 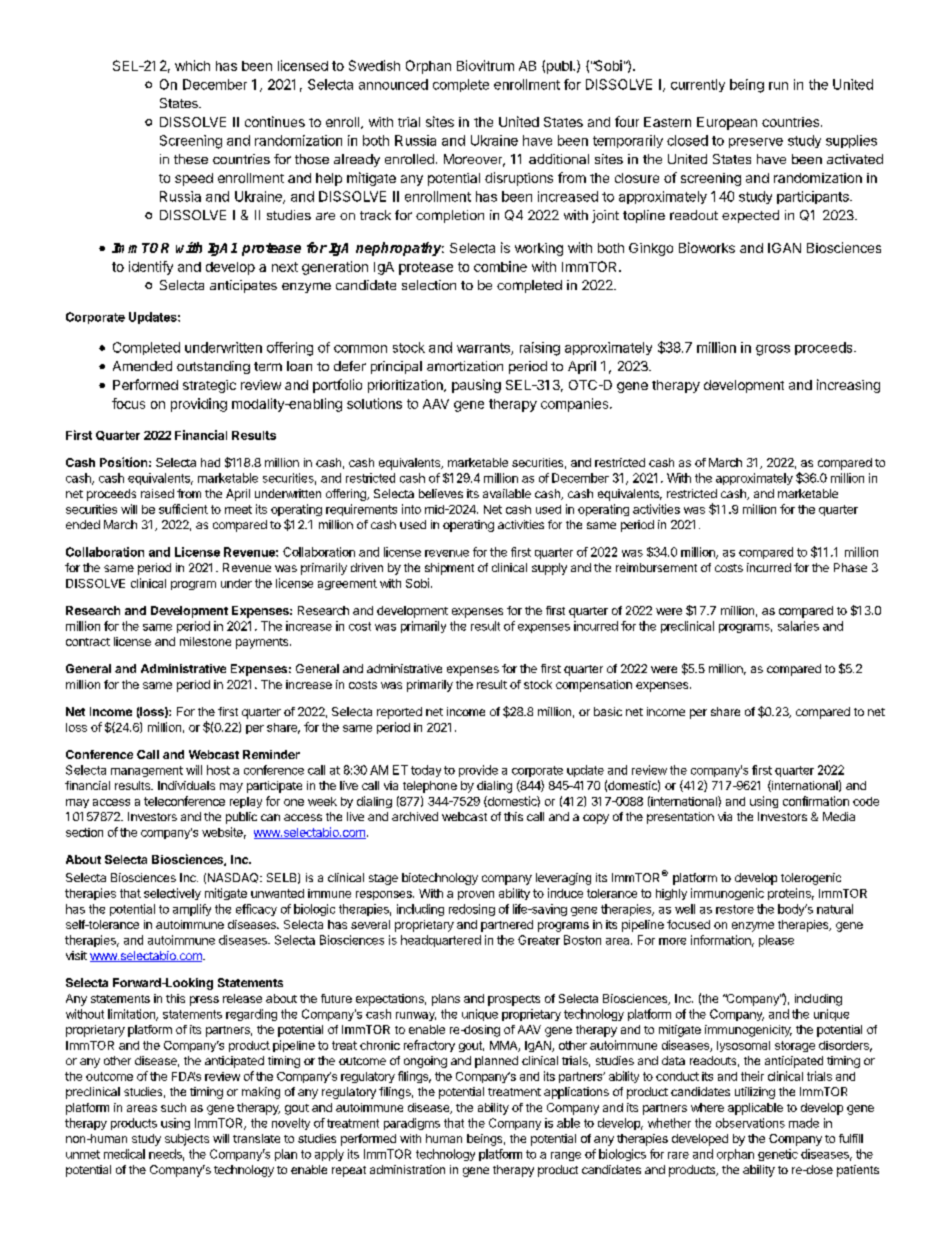 I want to click on observations, so click(x=750, y=1123).
